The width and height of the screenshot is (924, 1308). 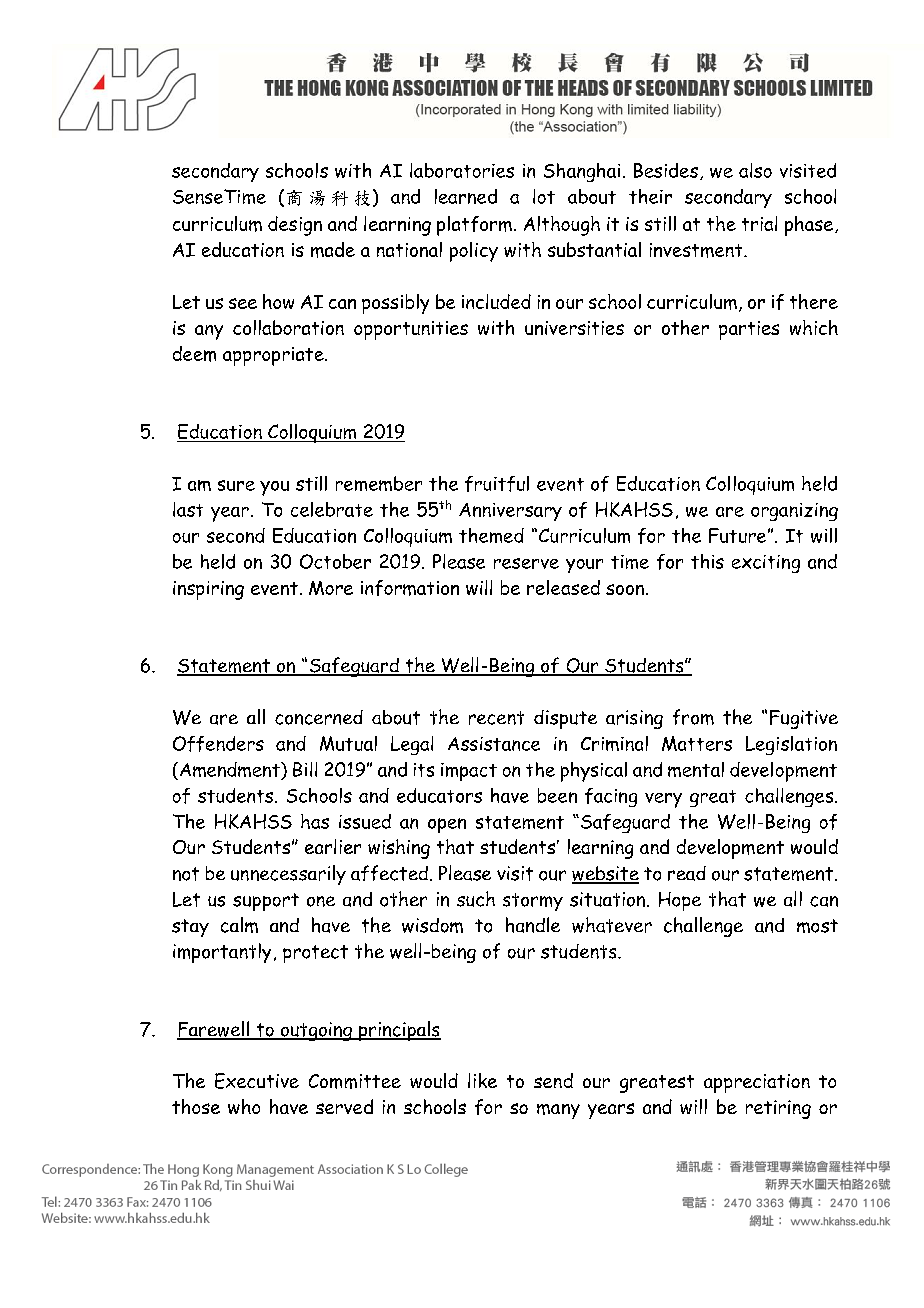 I want to click on trial, so click(x=759, y=223).
